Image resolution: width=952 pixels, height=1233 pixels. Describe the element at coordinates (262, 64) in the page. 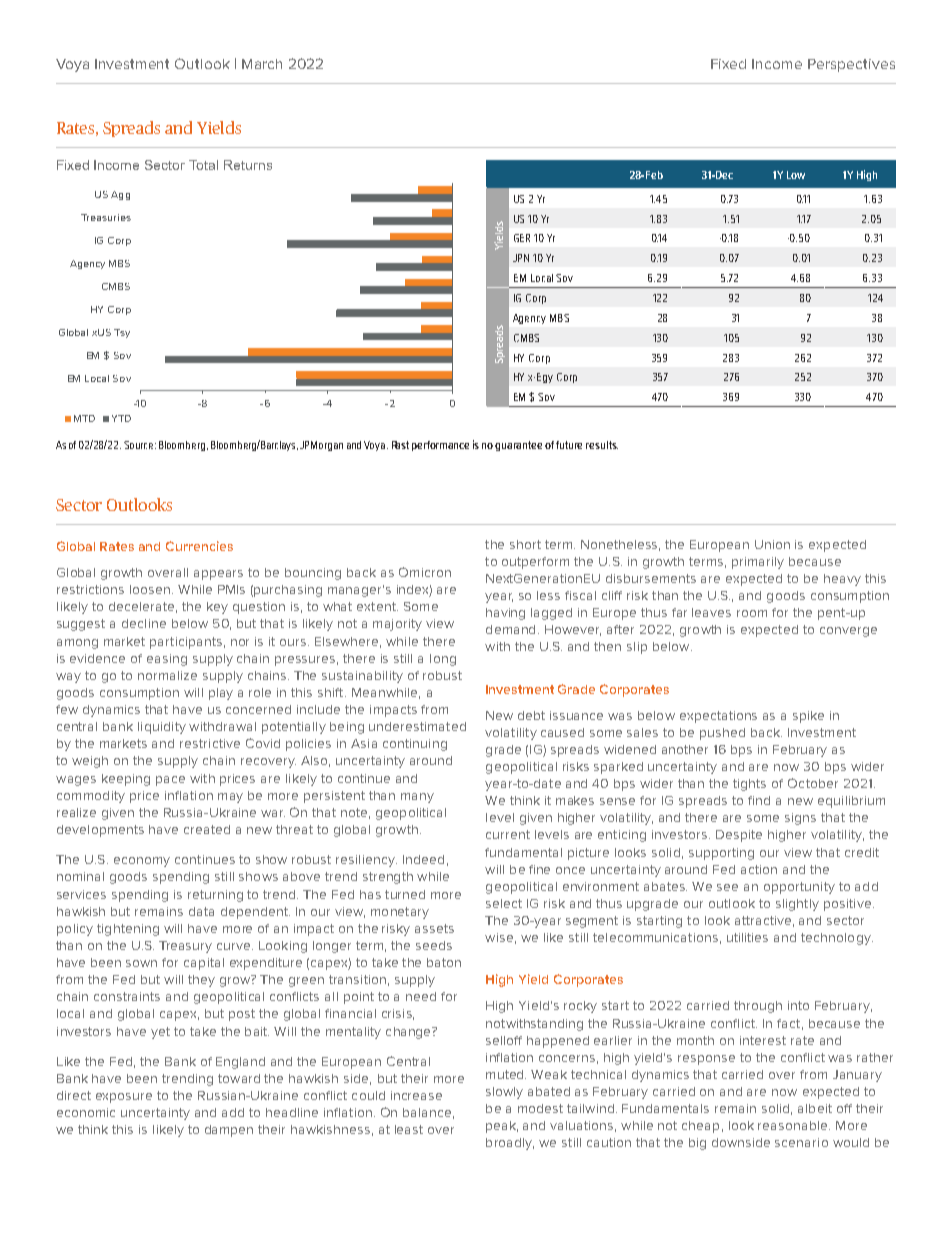

I see `March` at that location.
